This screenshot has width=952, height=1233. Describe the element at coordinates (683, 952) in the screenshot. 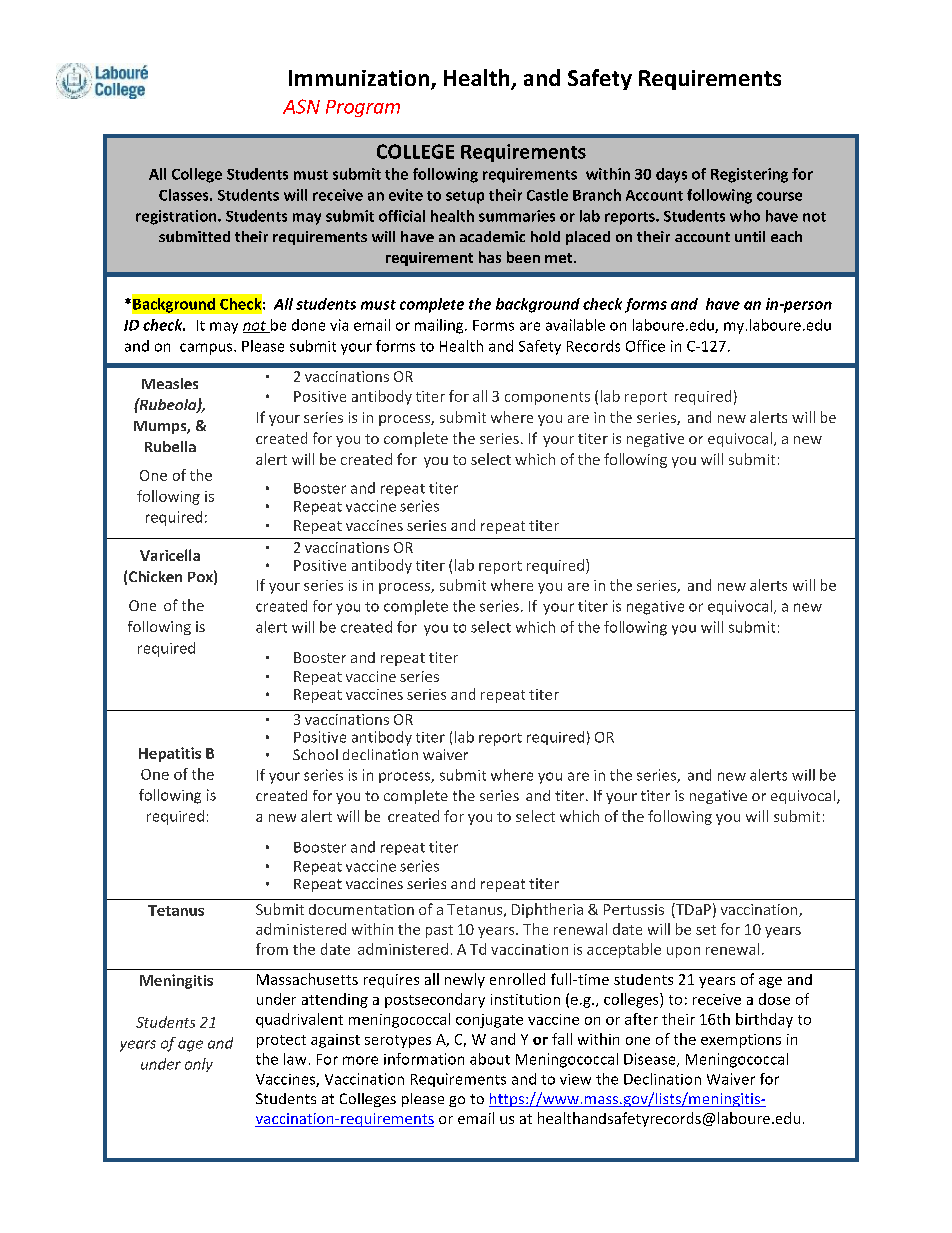

I see `upon` at that location.
